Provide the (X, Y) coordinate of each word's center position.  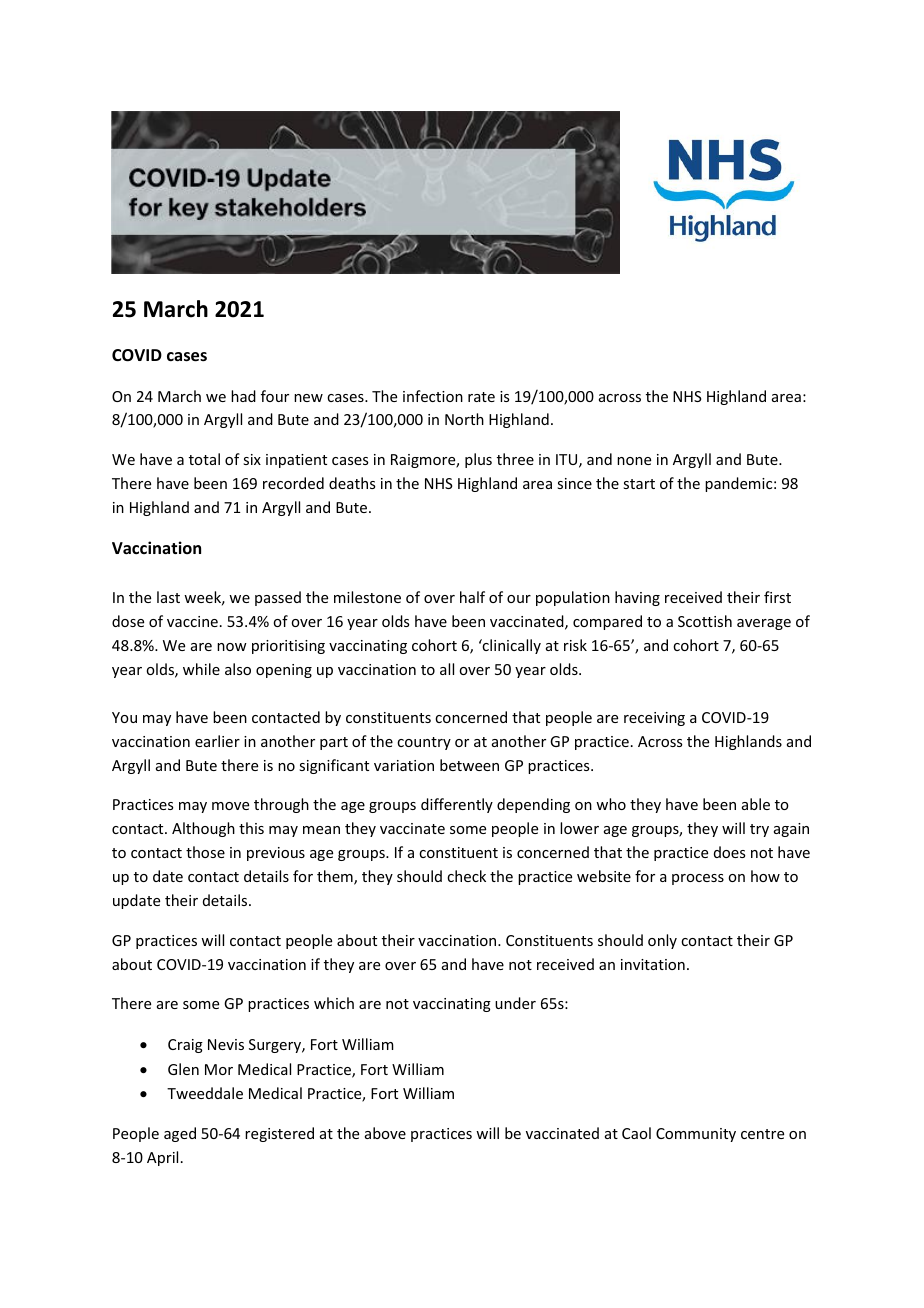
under (515, 1003)
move (230, 806)
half (472, 597)
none (634, 461)
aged (180, 1134)
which (334, 1003)
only (662, 941)
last (168, 597)
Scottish (705, 621)
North (464, 419)
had (243, 396)
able (756, 804)
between (469, 765)
